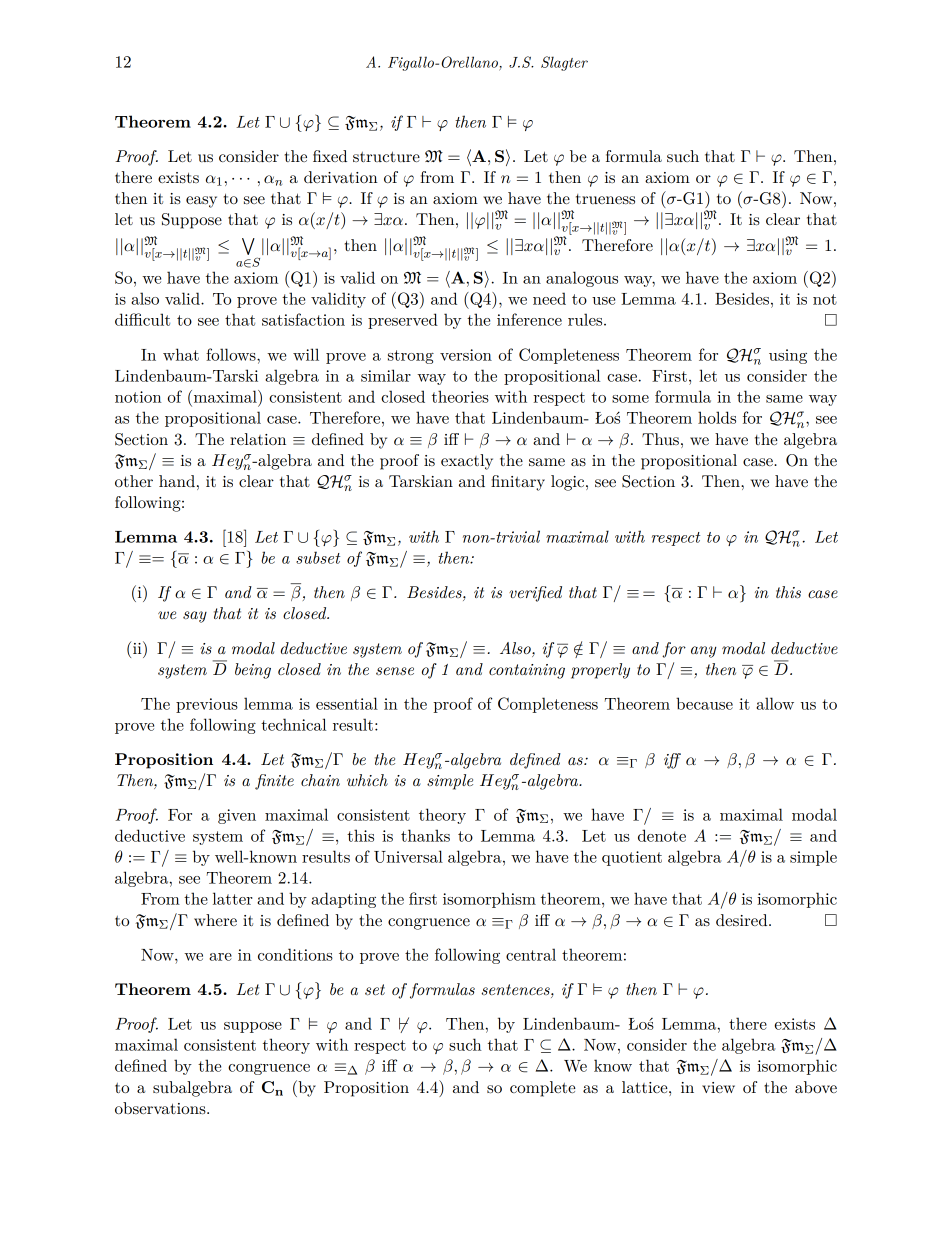 The image size is (952, 1233). What do you see at coordinates (605, 199) in the screenshot?
I see `trueness` at bounding box center [605, 199].
